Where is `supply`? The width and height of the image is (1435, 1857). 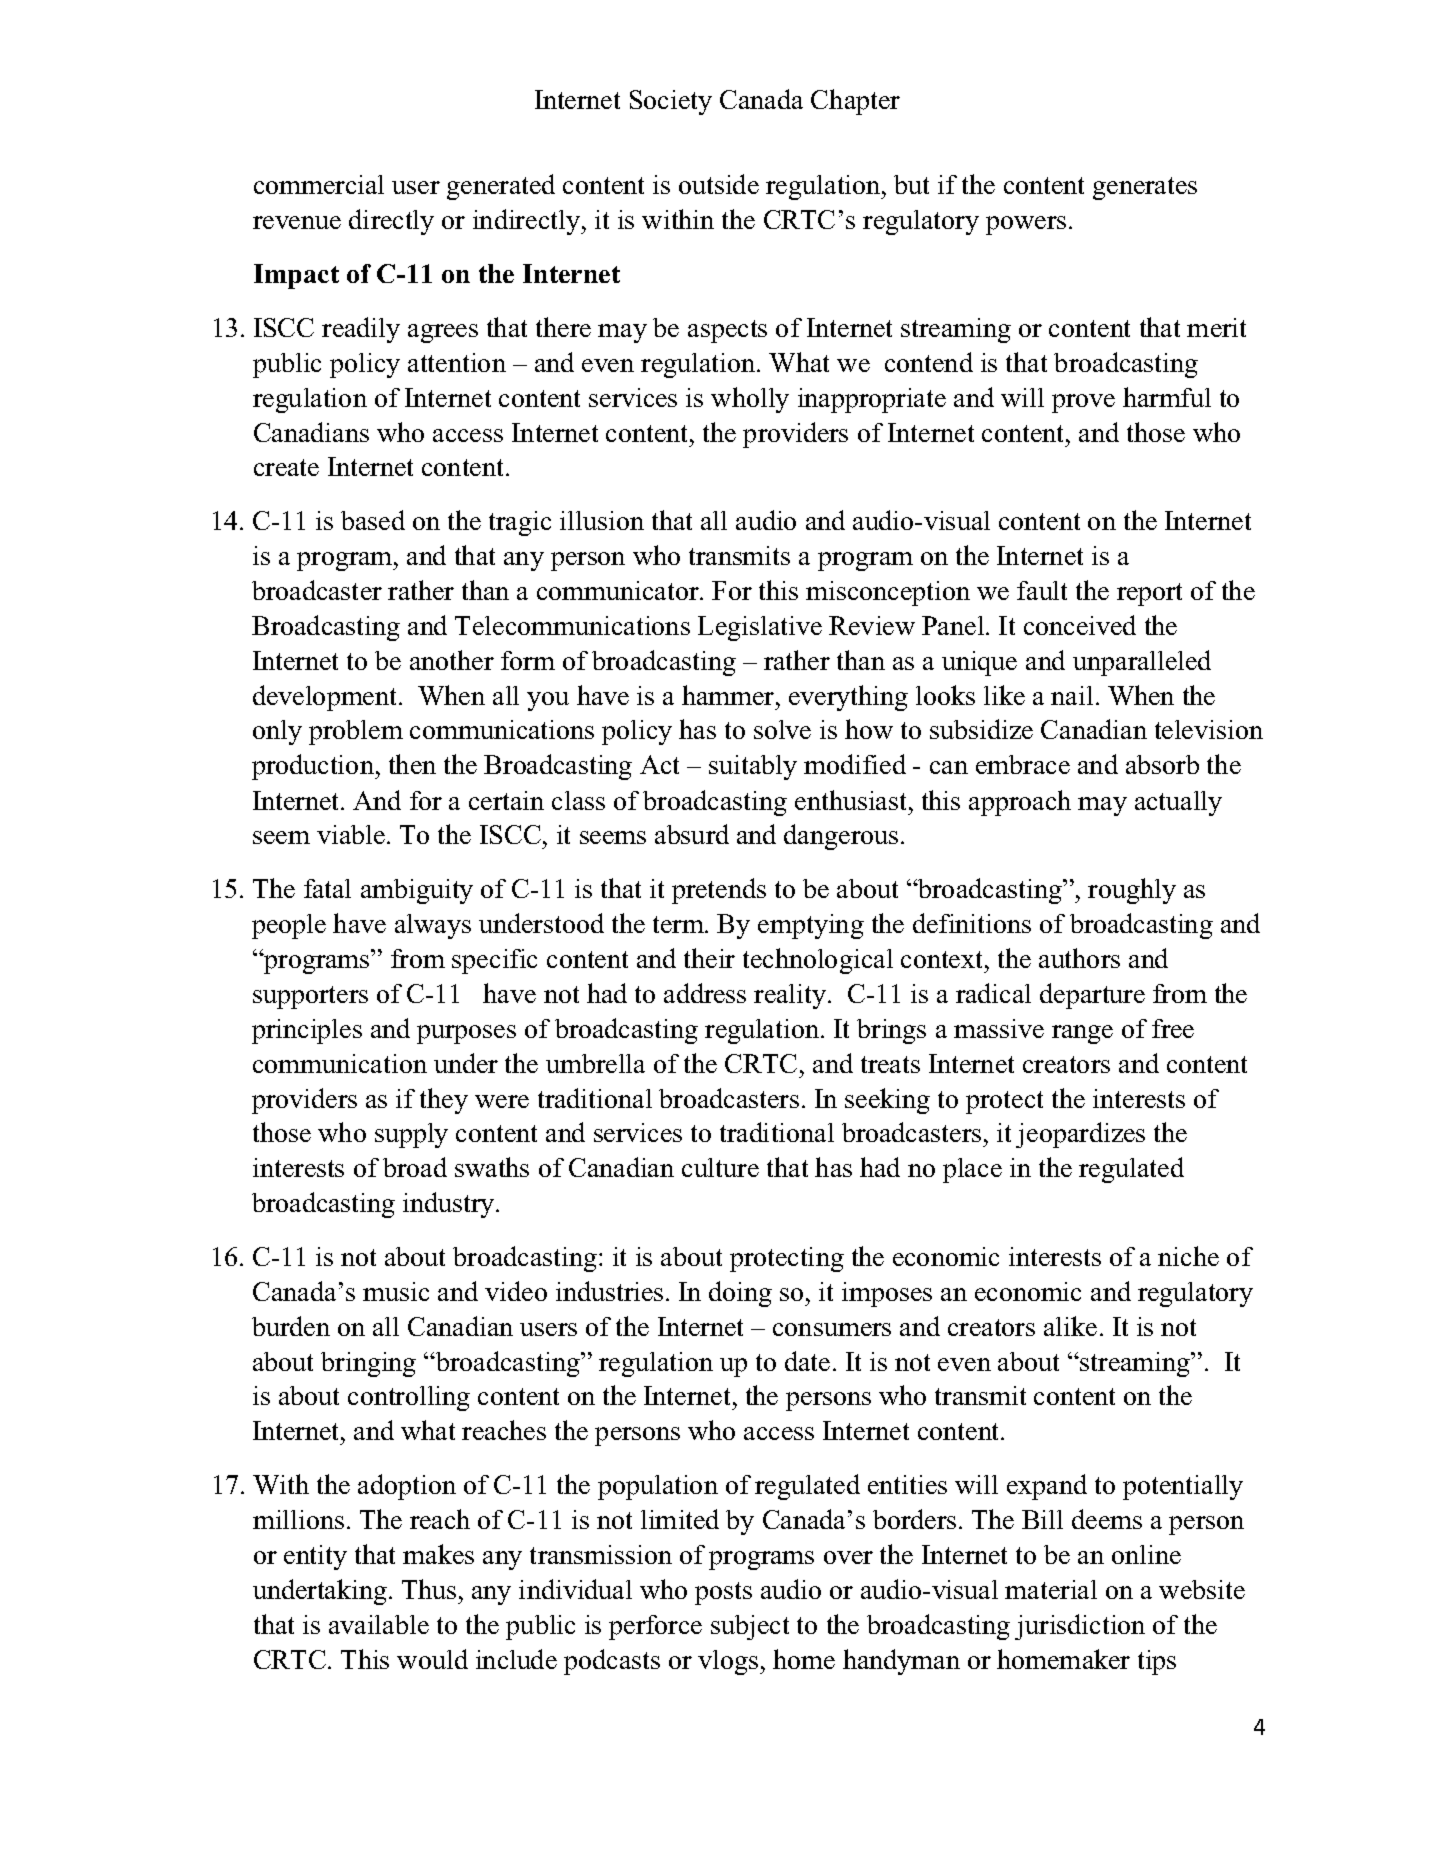
supply is located at coordinates (411, 1135).
